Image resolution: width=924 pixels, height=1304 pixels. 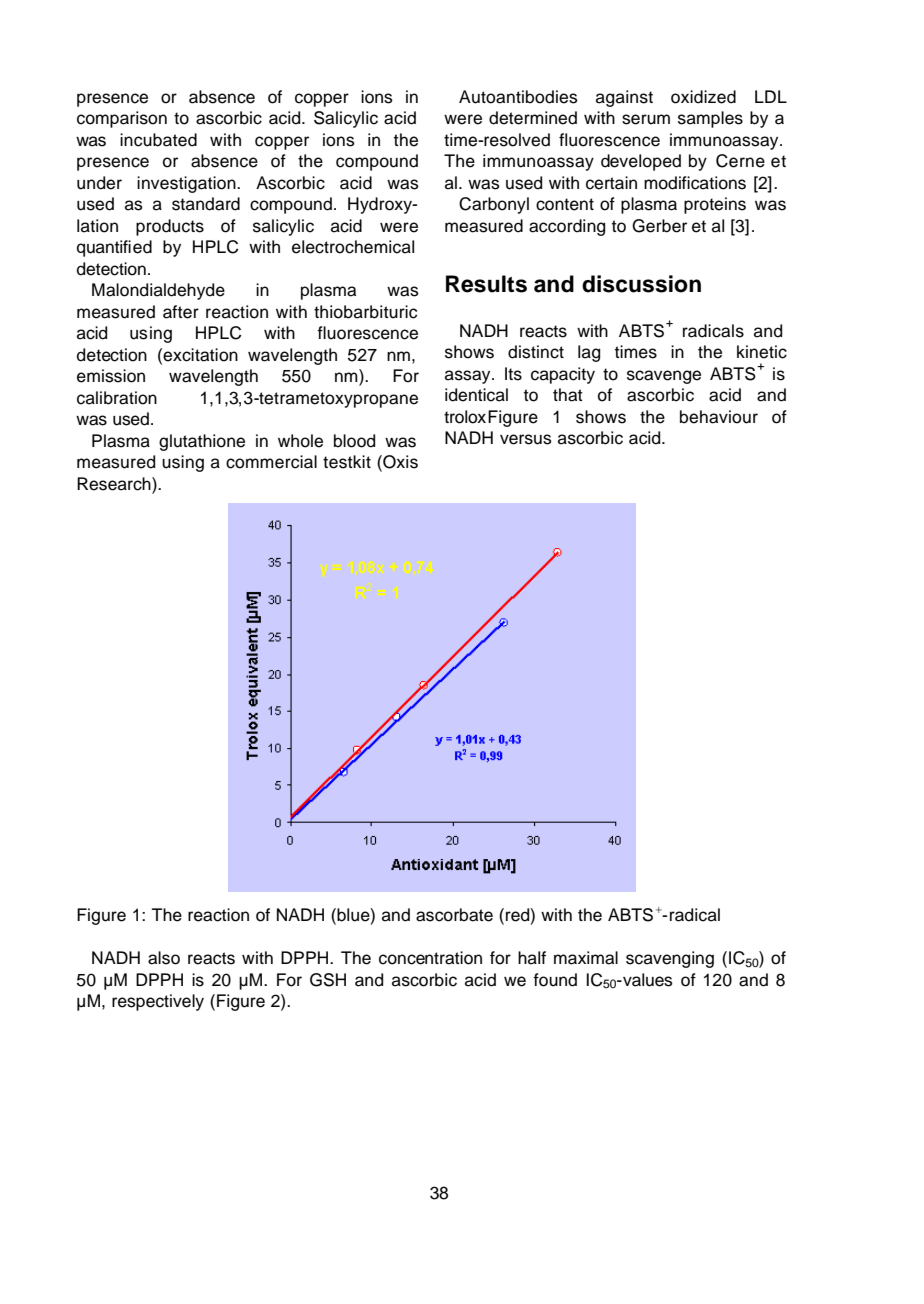 I want to click on ascorbate, so click(x=454, y=915).
